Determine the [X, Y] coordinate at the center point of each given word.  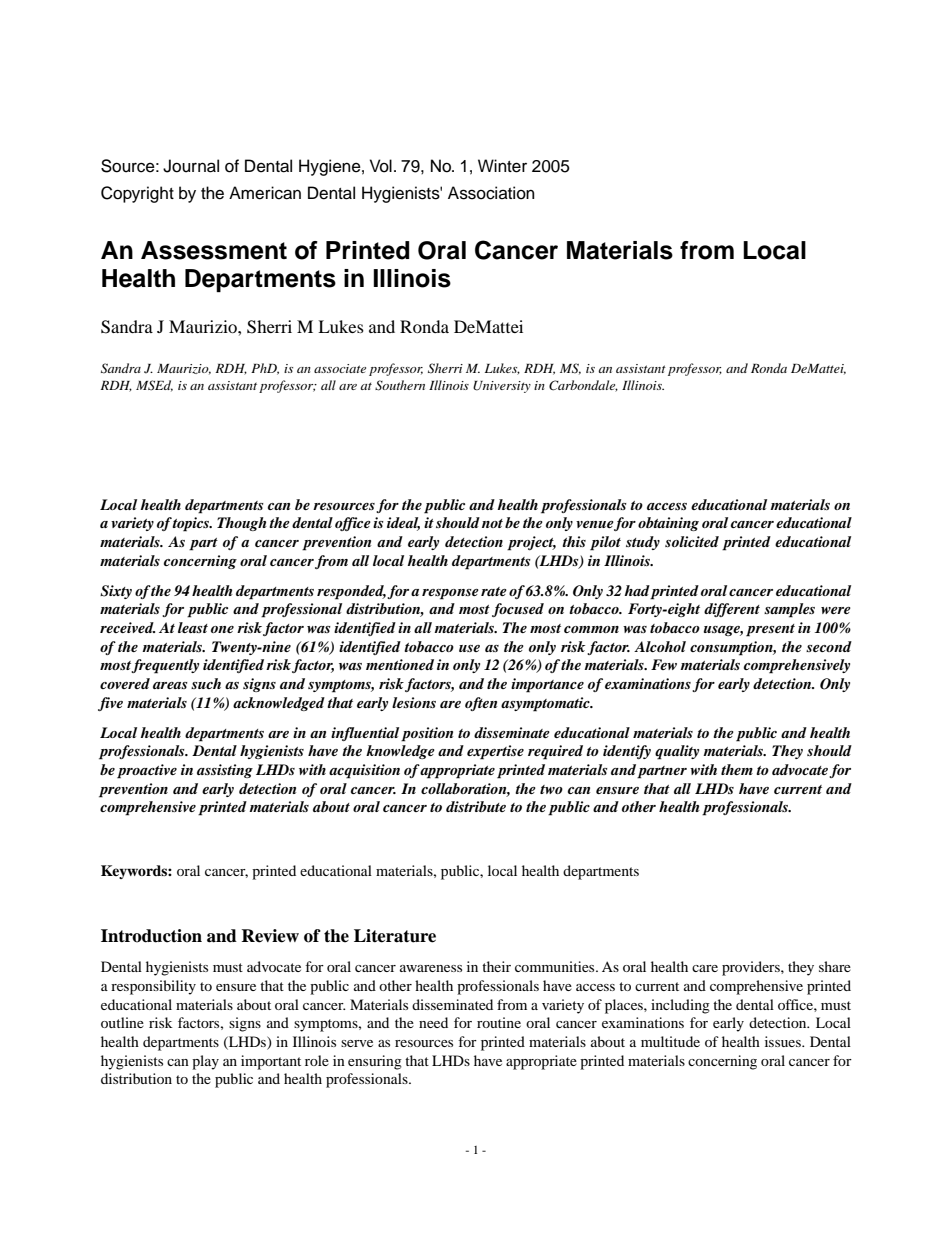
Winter [502, 166]
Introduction [151, 936]
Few [664, 664]
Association [491, 193]
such [206, 683]
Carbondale [583, 386]
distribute [476, 806]
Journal [191, 166]
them [737, 769]
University [502, 387]
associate [340, 368]
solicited [692, 541]
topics [192, 524]
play [205, 1062]
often [481, 704]
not [492, 523]
